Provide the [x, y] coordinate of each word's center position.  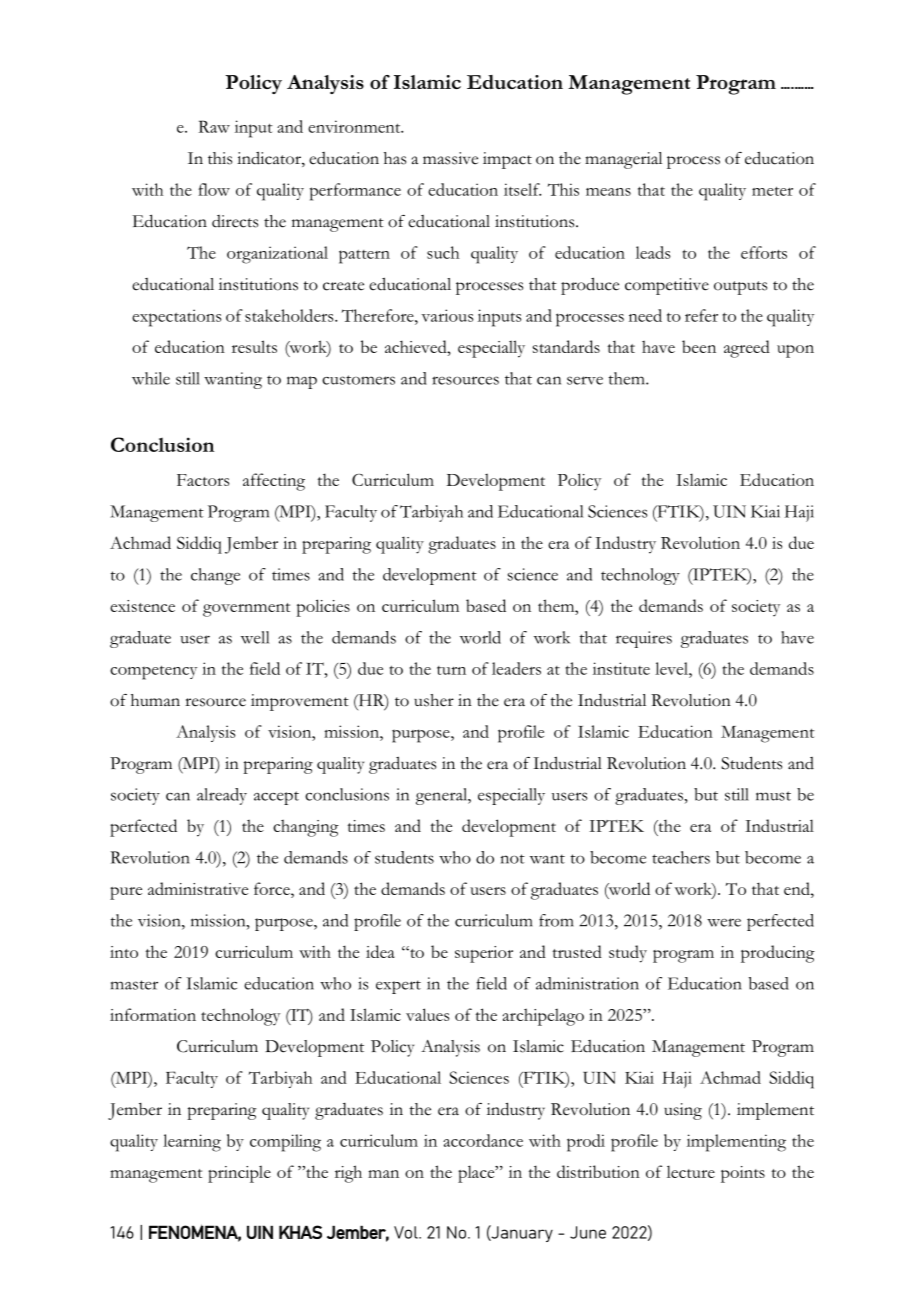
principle [239, 1174]
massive [450, 158]
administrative [198, 888]
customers [358, 380]
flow [214, 189]
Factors [203, 480]
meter [772, 191]
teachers [681, 857]
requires [644, 639]
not [513, 859]
